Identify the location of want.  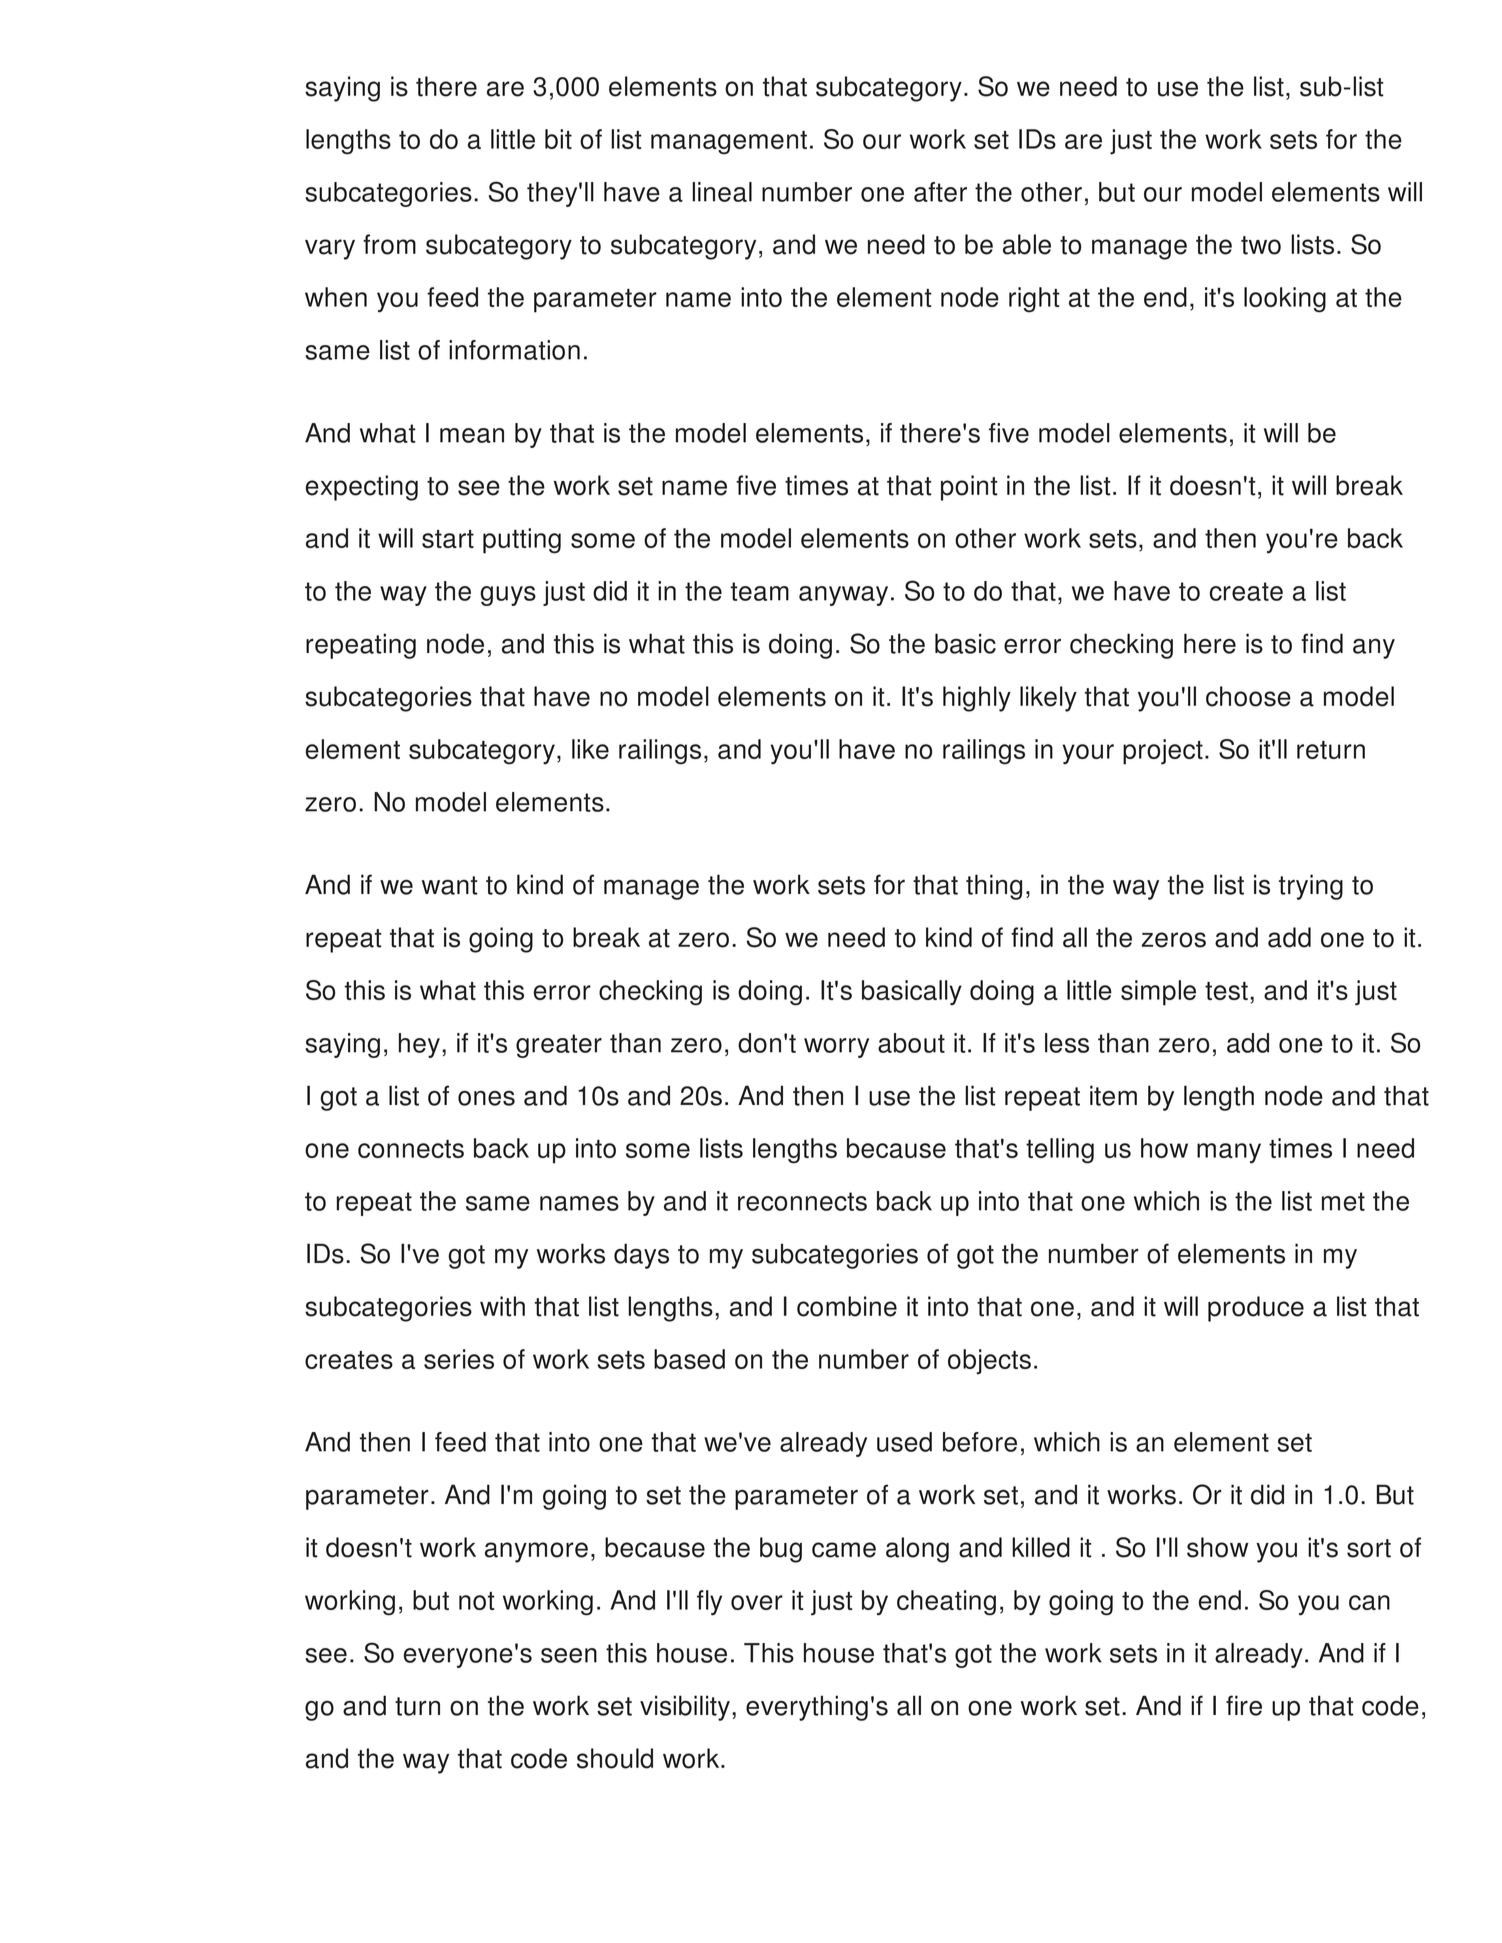
(450, 885).
